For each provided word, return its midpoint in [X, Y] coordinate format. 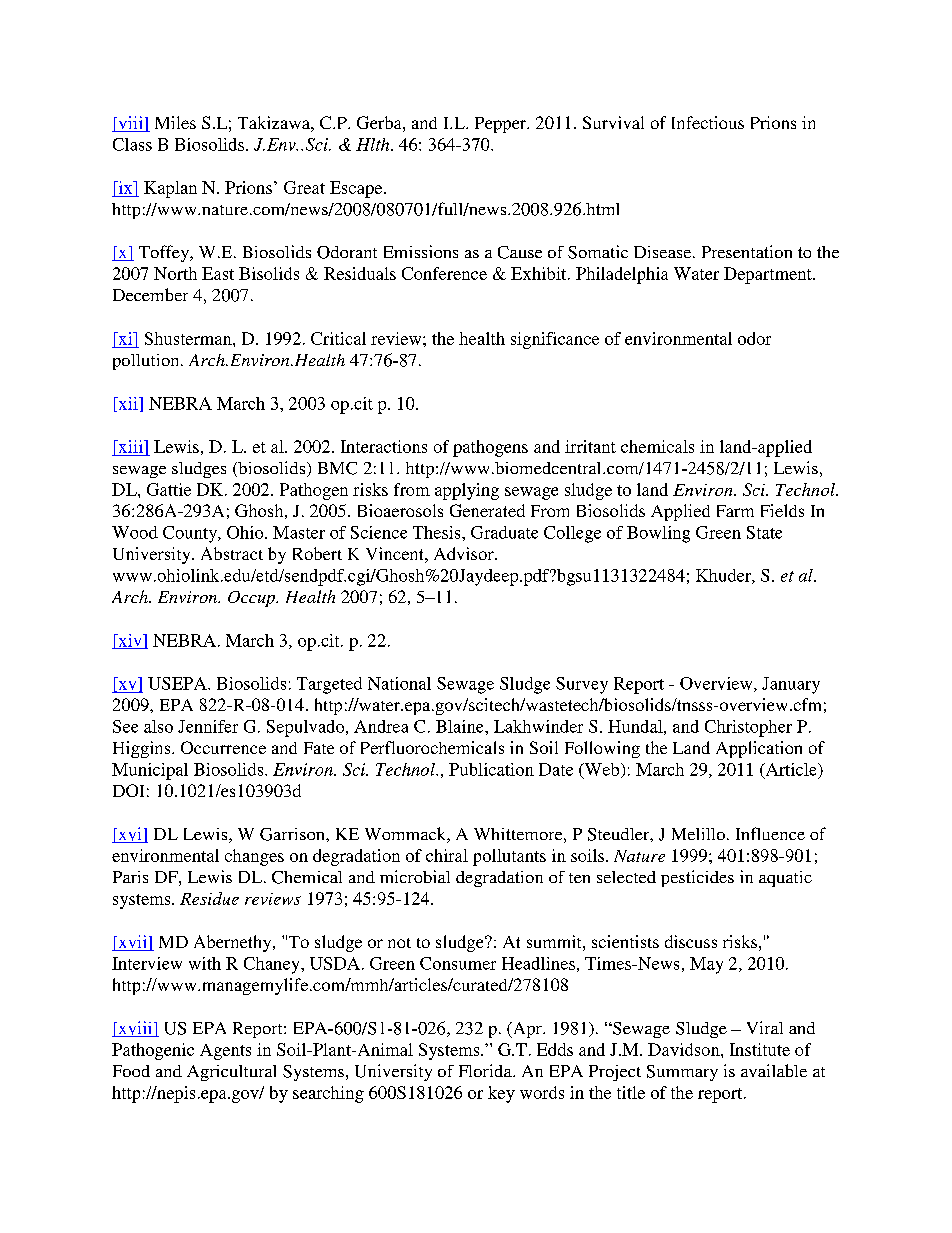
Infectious [708, 122]
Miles [175, 122]
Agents [225, 1052]
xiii [130, 446]
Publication [491, 769]
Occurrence [223, 747]
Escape [357, 189]
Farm [735, 511]
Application [759, 749]
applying [467, 491]
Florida [486, 1070]
